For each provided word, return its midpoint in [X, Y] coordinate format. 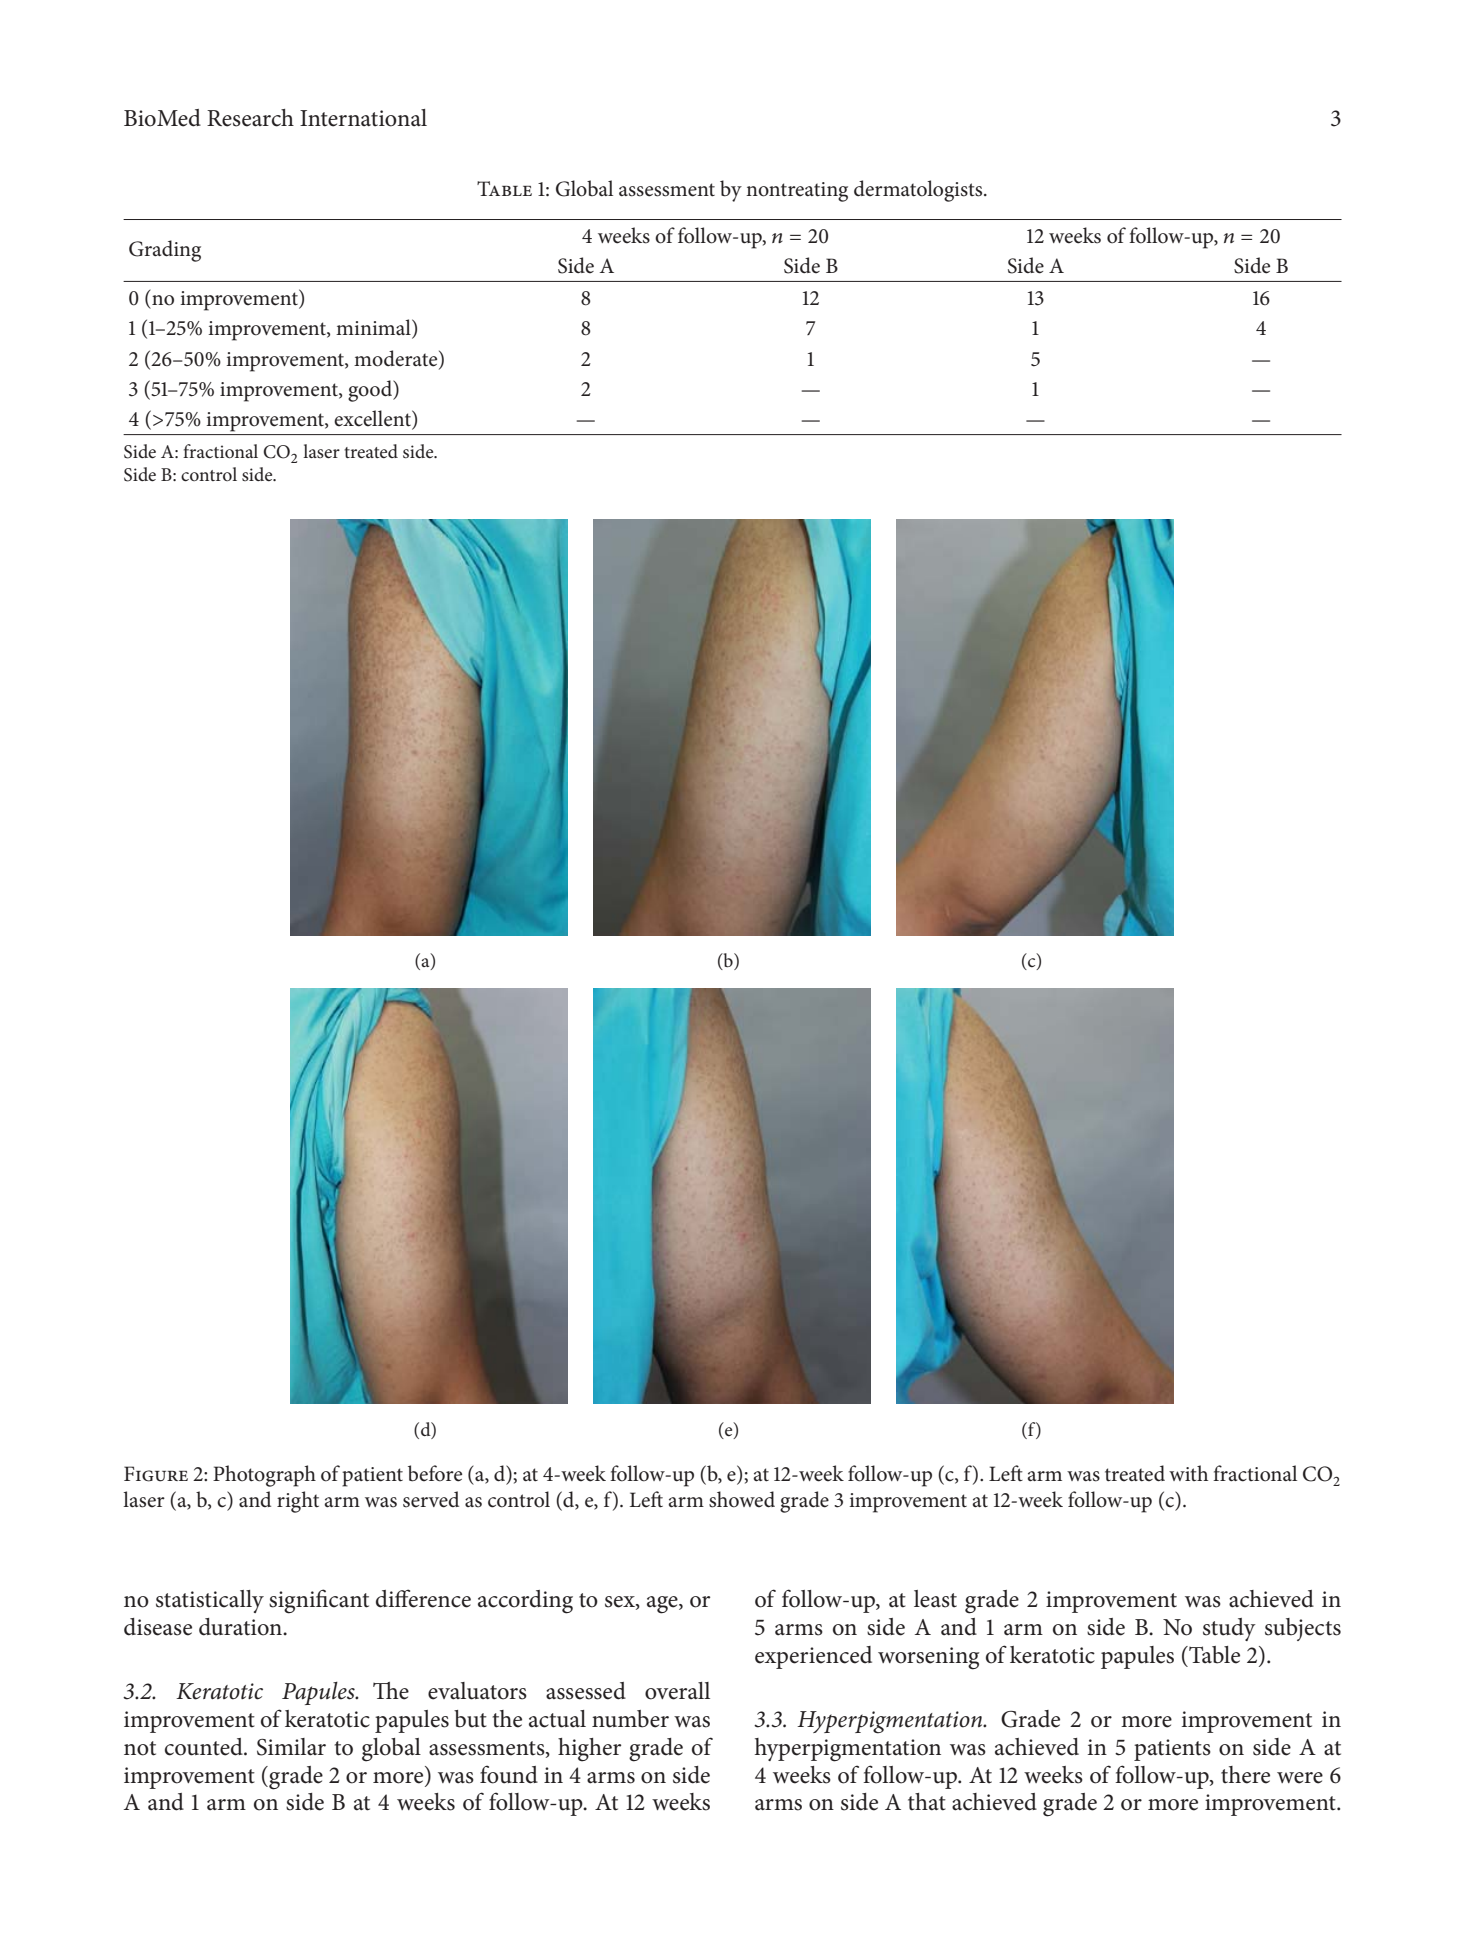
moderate [397, 358]
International [363, 118]
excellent [373, 419]
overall [677, 1691]
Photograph [264, 1476]
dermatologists [919, 191]
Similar [291, 1747]
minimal [374, 328]
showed [742, 1499]
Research [250, 118]
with [1188, 1473]
